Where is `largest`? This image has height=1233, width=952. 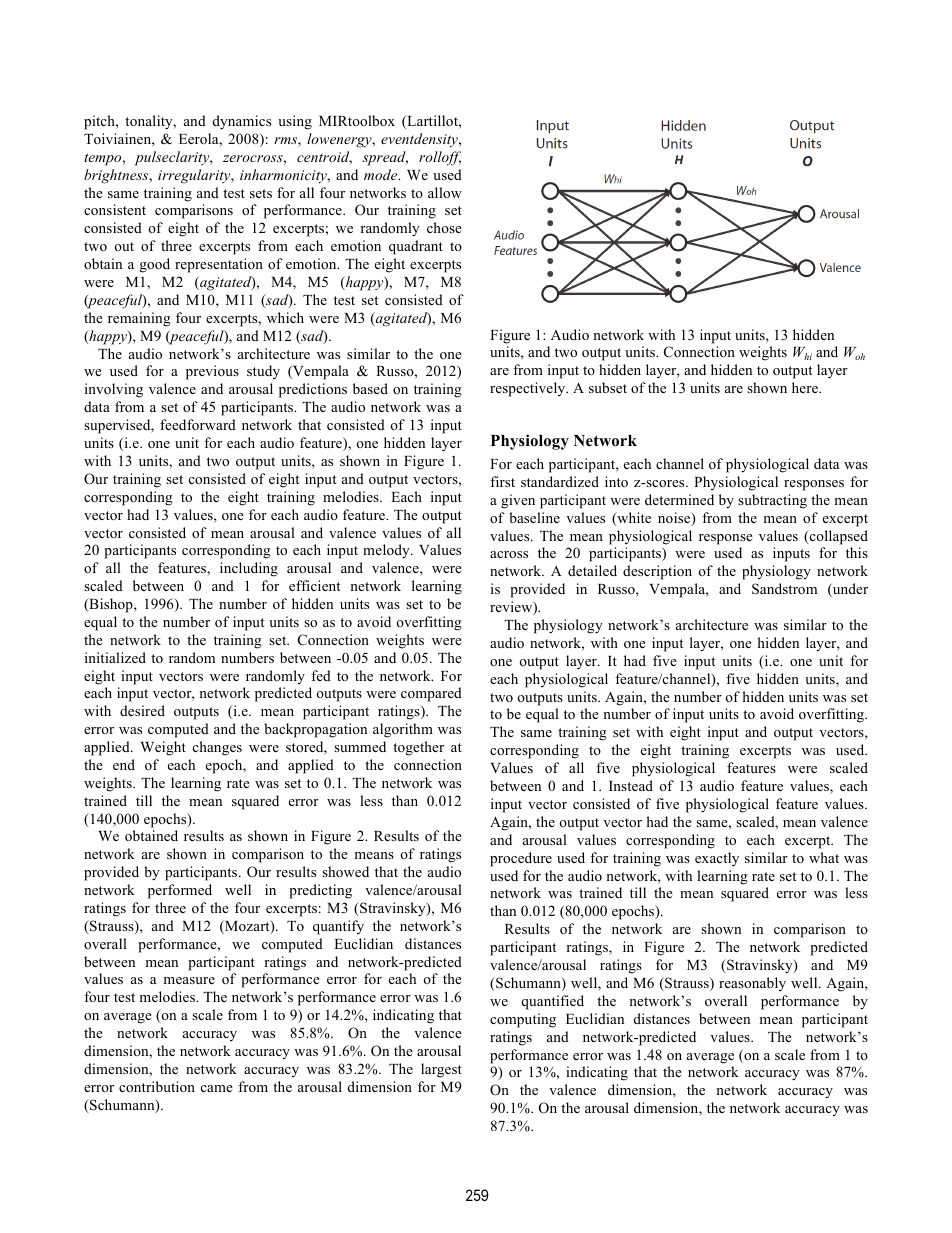
largest is located at coordinates (441, 1070).
